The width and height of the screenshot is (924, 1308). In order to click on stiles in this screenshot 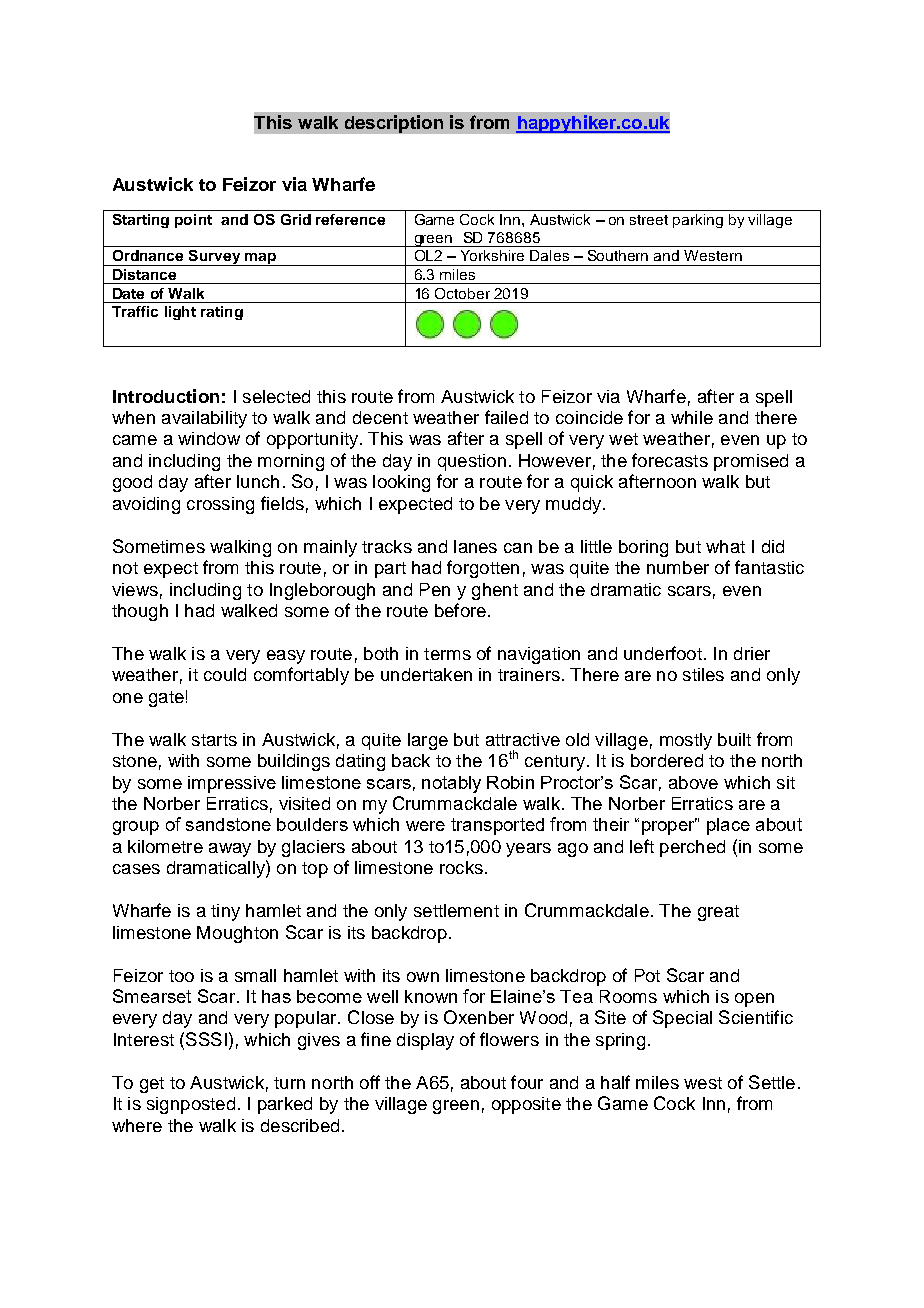, I will do `click(703, 674)`.
